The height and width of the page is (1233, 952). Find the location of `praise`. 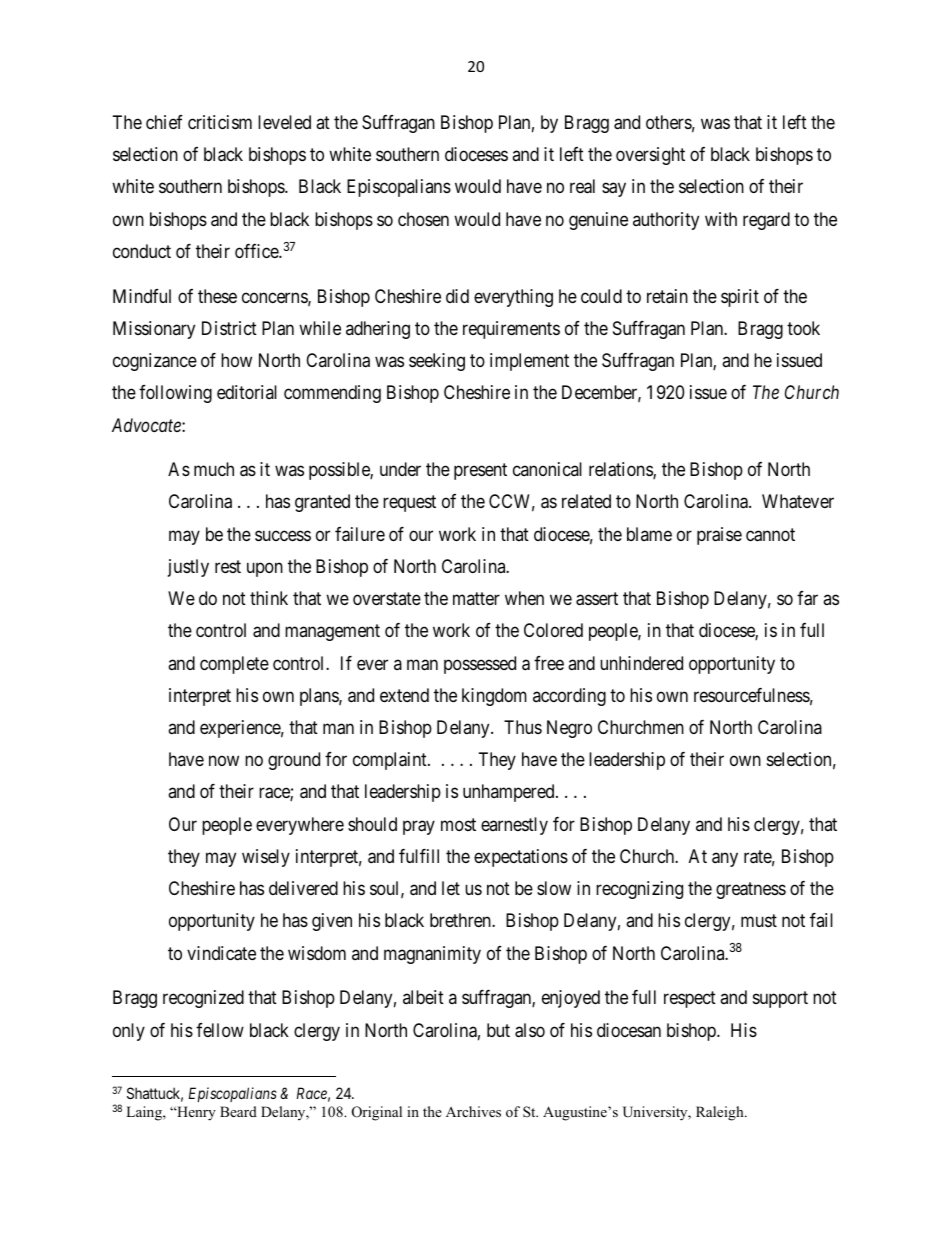

praise is located at coordinates (719, 536).
